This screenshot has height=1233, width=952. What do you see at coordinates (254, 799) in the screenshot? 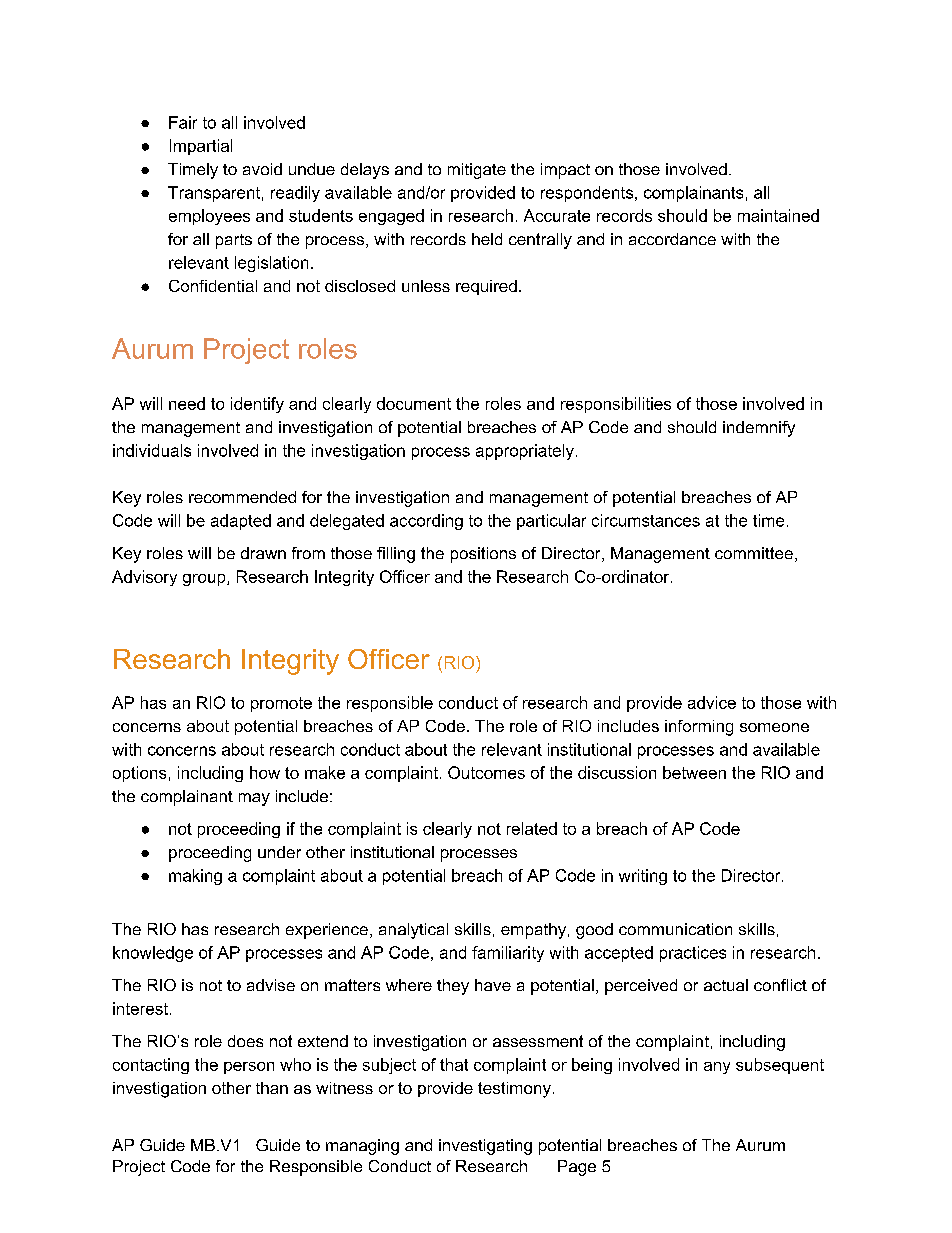
I see `may` at bounding box center [254, 799].
